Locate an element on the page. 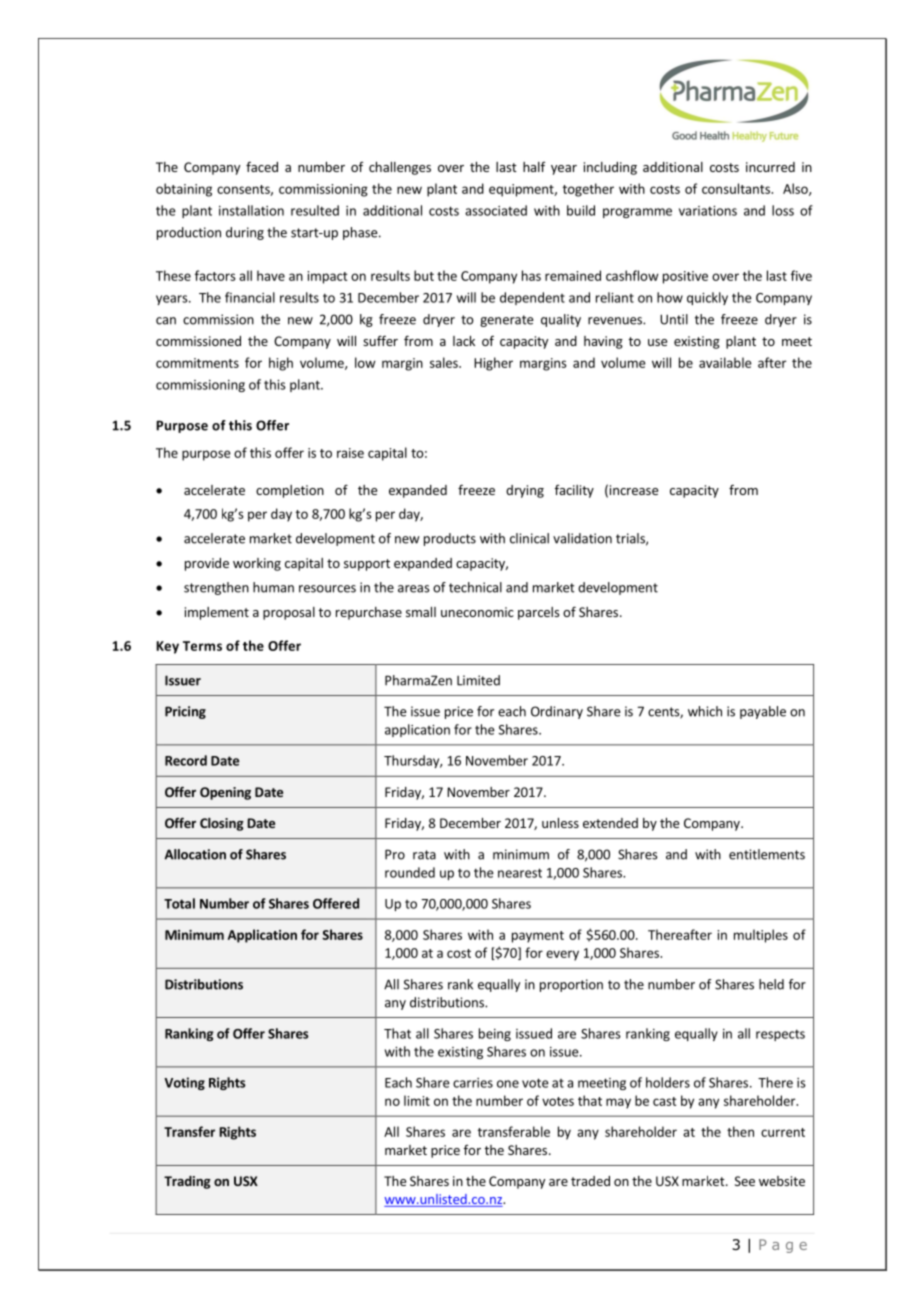 The width and height of the page is (924, 1308). associated is located at coordinates (496, 210).
